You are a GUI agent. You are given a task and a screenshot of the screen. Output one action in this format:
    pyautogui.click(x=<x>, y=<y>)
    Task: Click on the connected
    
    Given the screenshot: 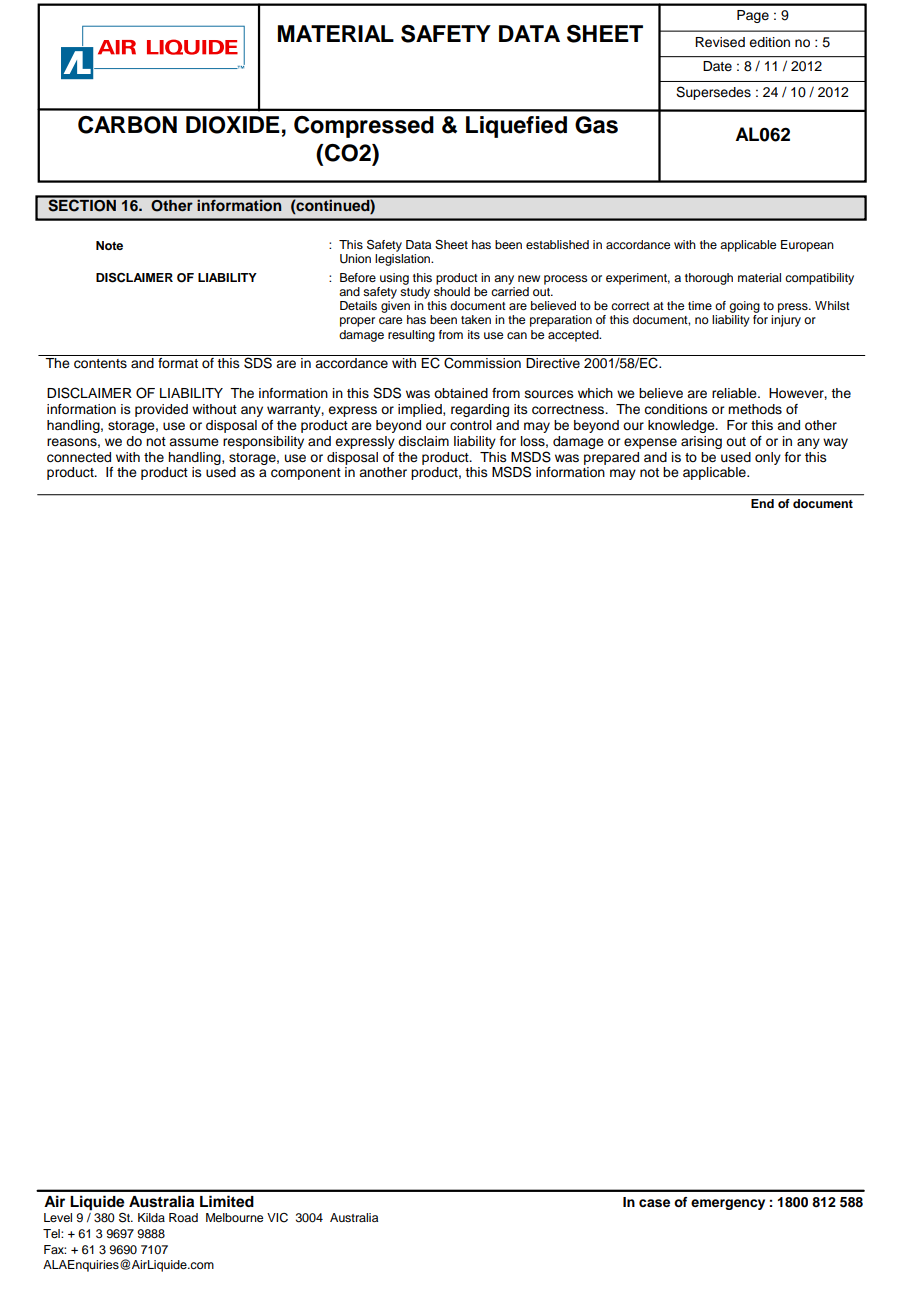 What is the action you would take?
    pyautogui.click(x=79, y=457)
